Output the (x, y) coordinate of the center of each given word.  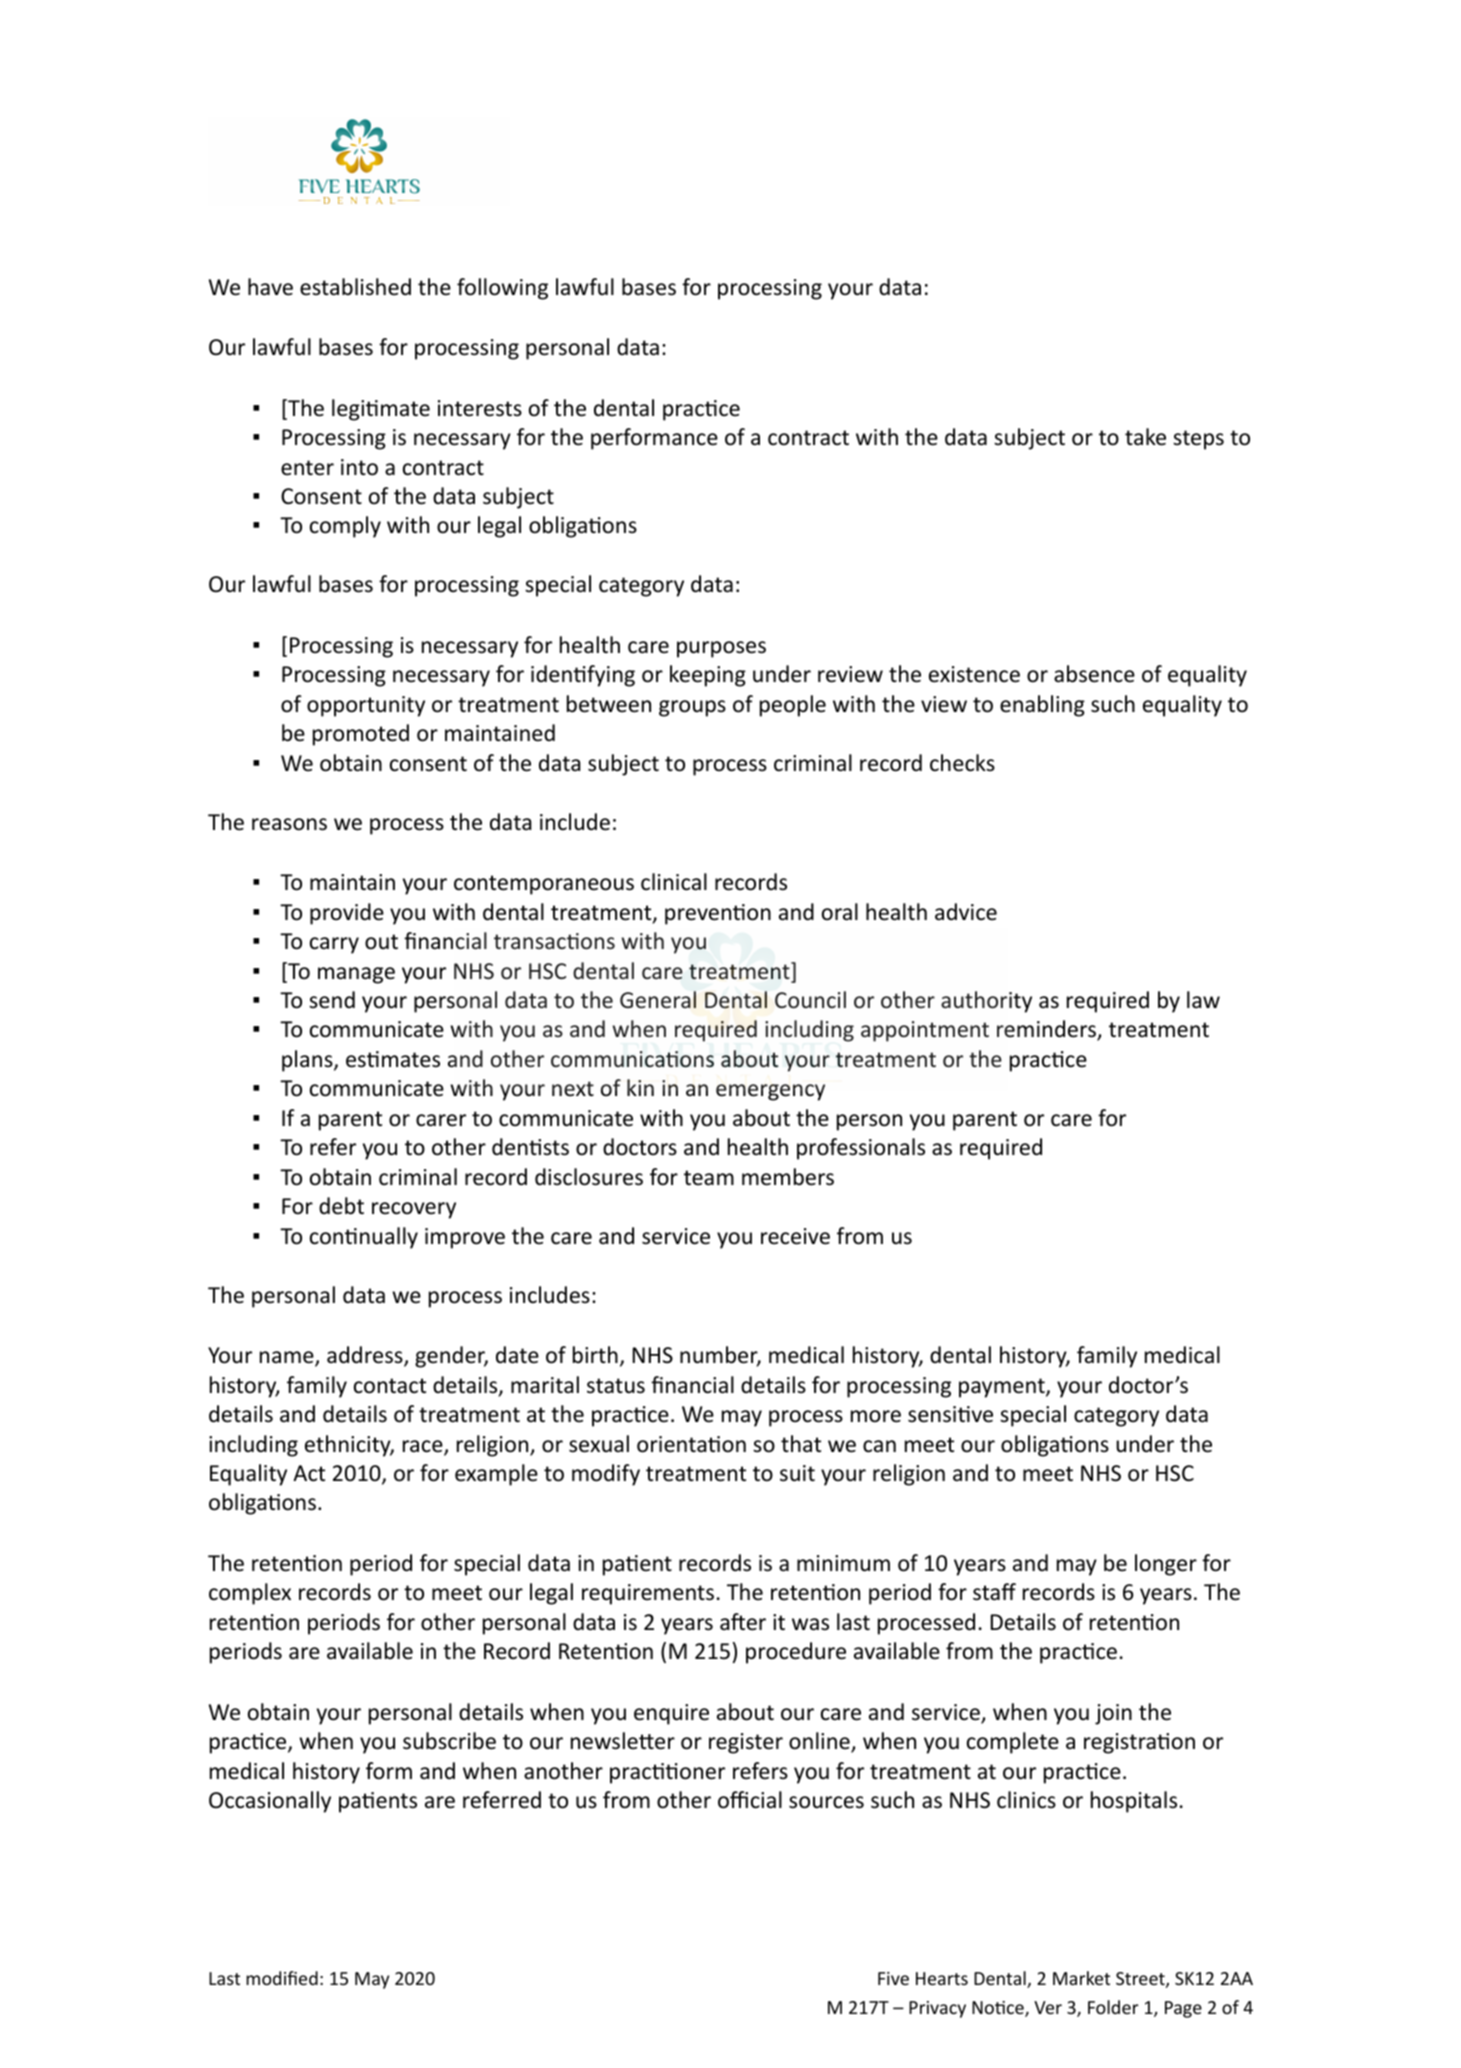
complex (250, 1594)
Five (893, 1978)
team (709, 1178)
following (502, 289)
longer (1166, 1565)
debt (341, 1206)
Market (1081, 1978)
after (743, 1622)
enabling (1042, 706)
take (1145, 437)
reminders (1047, 1030)
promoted (361, 735)
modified (282, 1978)
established (355, 287)
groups (692, 708)
